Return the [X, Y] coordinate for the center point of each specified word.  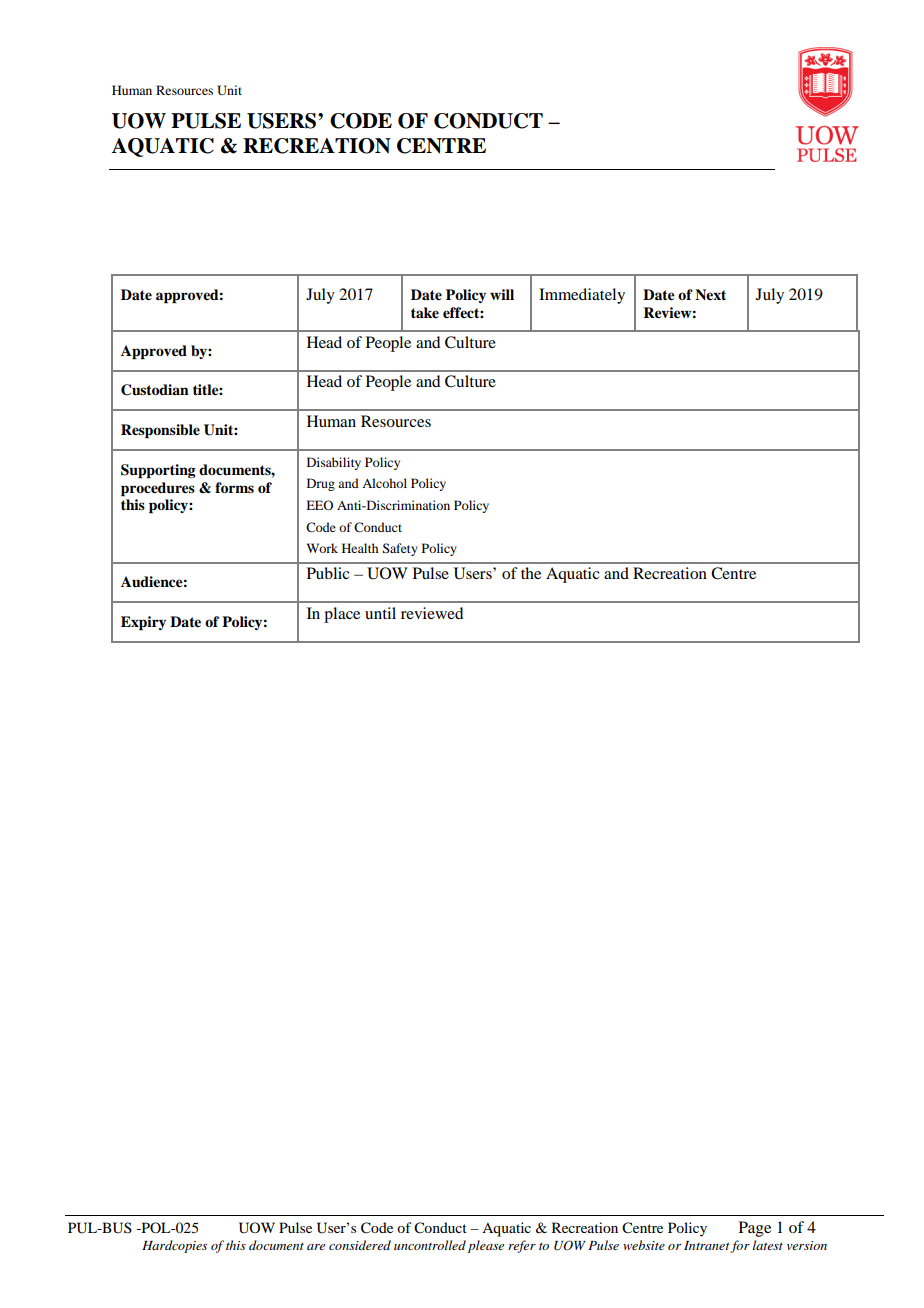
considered [360, 1245]
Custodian [155, 390]
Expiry [143, 623]
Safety [400, 549]
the [531, 573]
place [342, 615]
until [380, 613]
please [486, 1246]
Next [710, 294]
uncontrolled [430, 1245]
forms [234, 487]
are [316, 1247]
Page [755, 1229]
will [502, 294]
